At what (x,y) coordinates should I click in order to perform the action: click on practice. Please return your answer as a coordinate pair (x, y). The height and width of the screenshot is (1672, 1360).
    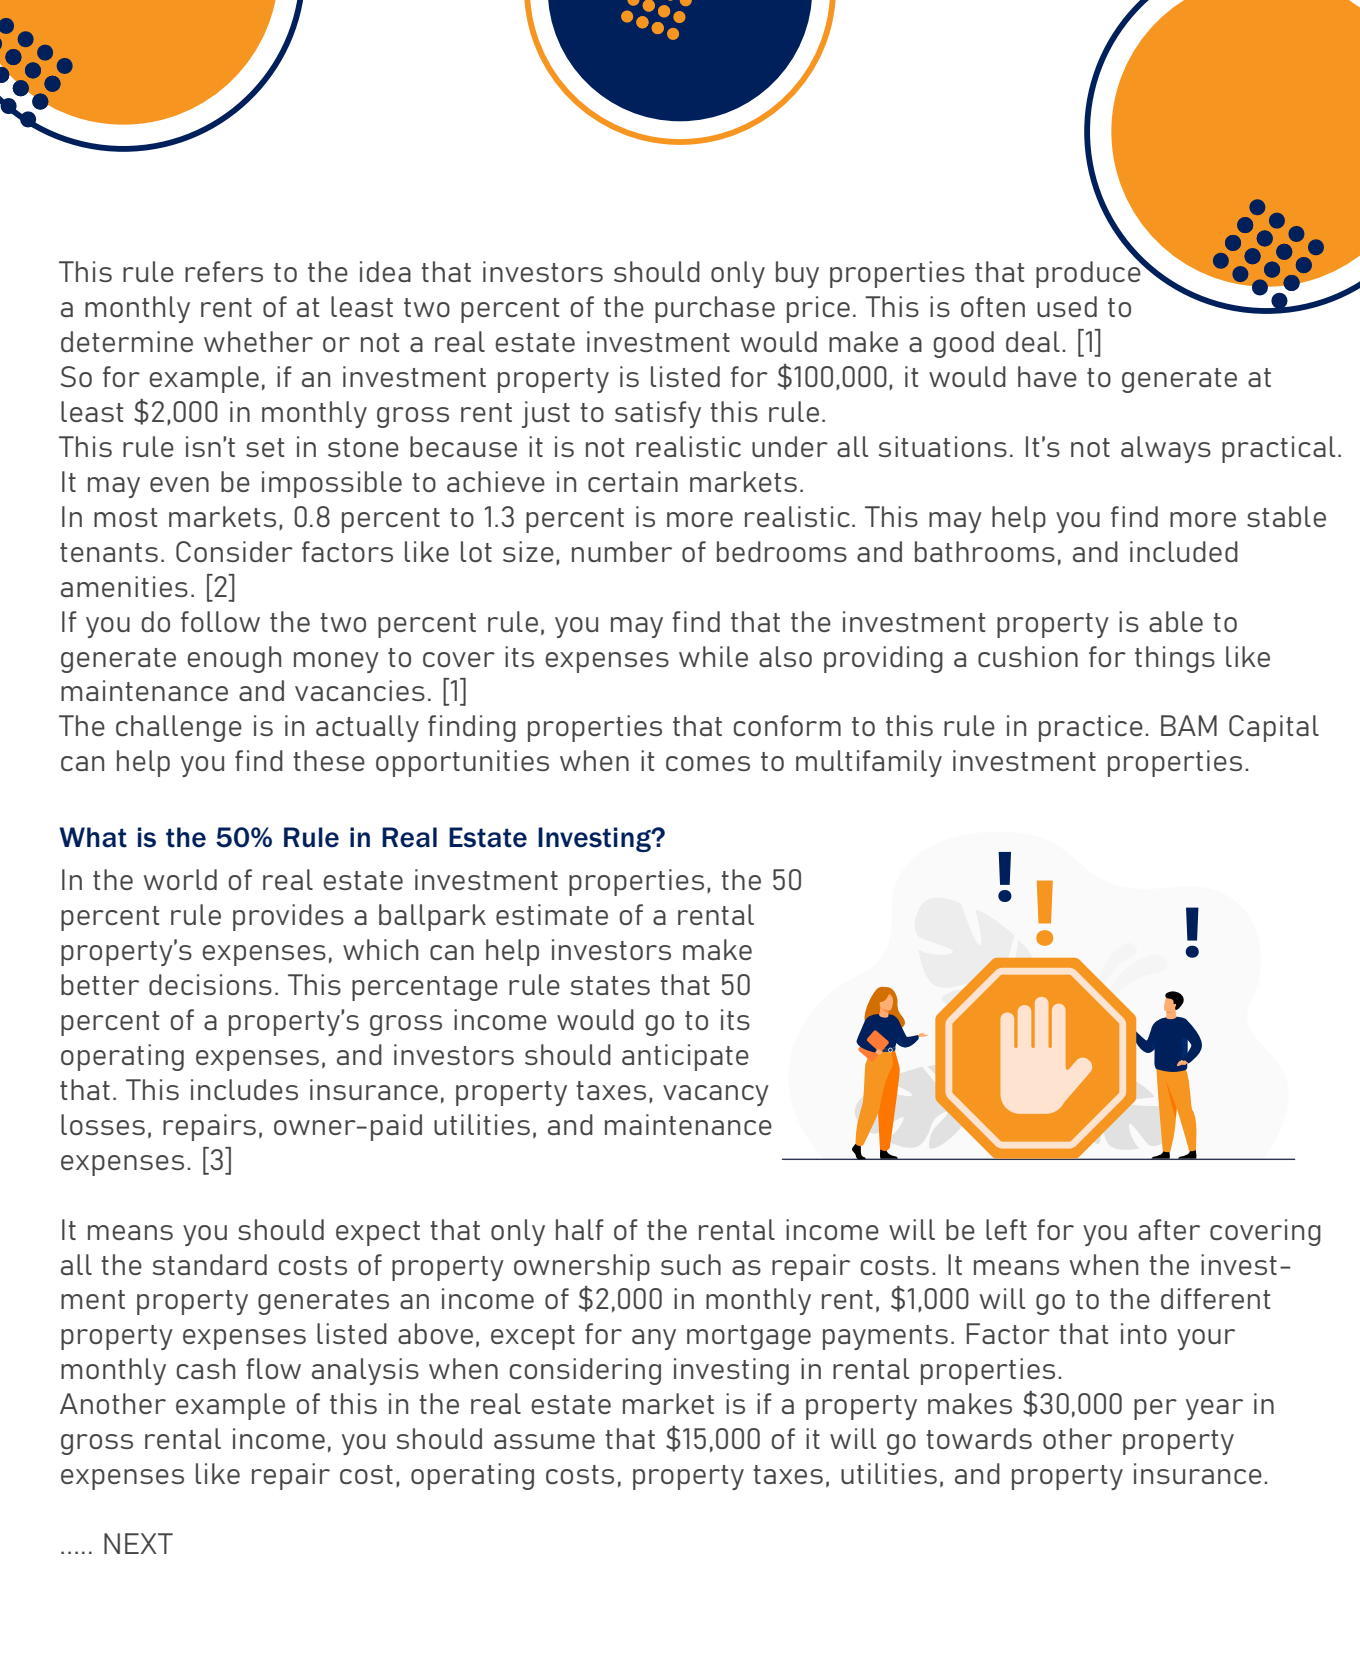
    Looking at the image, I should click on (1091, 728).
